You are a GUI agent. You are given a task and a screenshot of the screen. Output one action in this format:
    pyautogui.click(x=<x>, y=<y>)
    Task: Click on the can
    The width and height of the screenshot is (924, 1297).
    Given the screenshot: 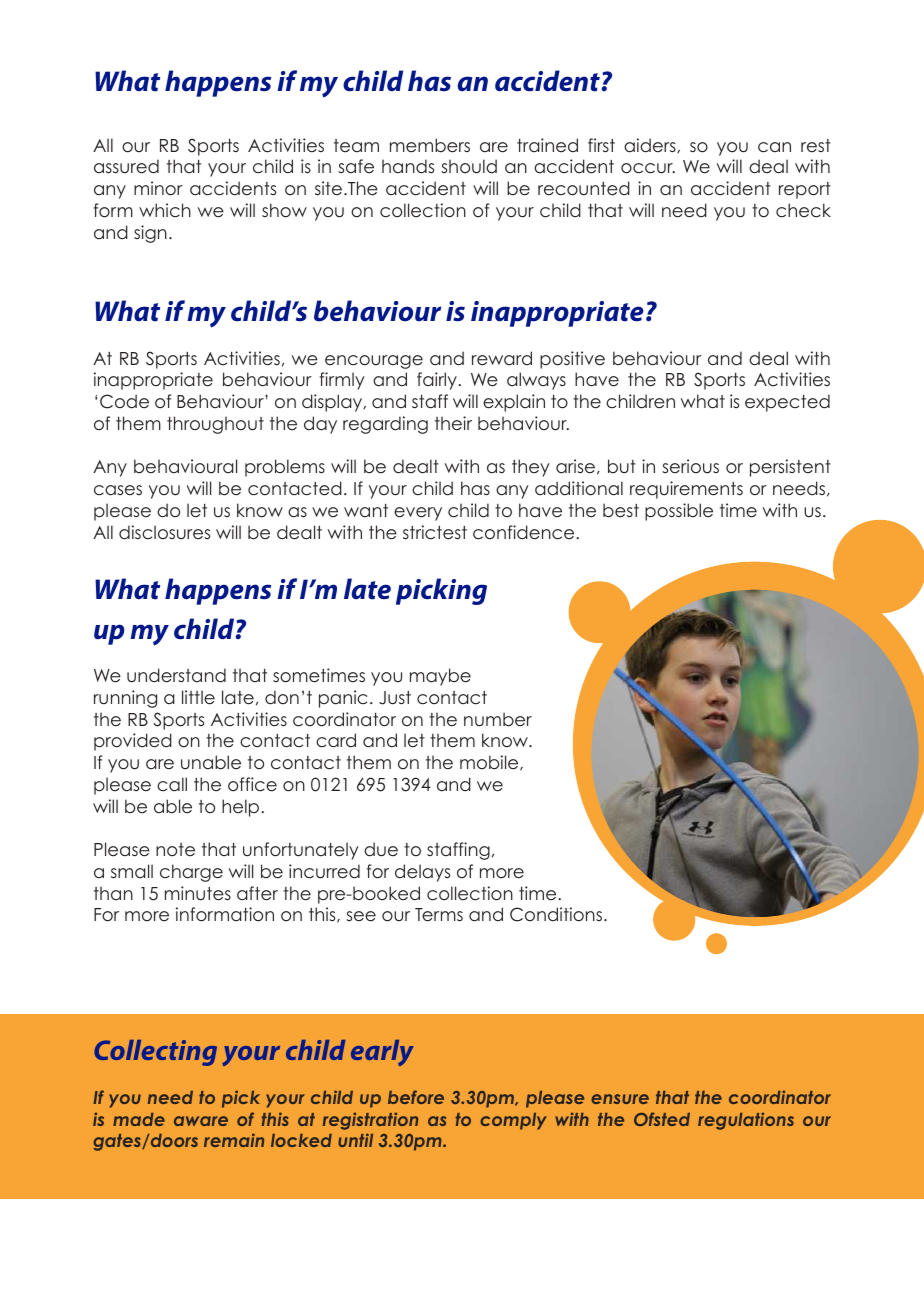 What is the action you would take?
    pyautogui.click(x=774, y=147)
